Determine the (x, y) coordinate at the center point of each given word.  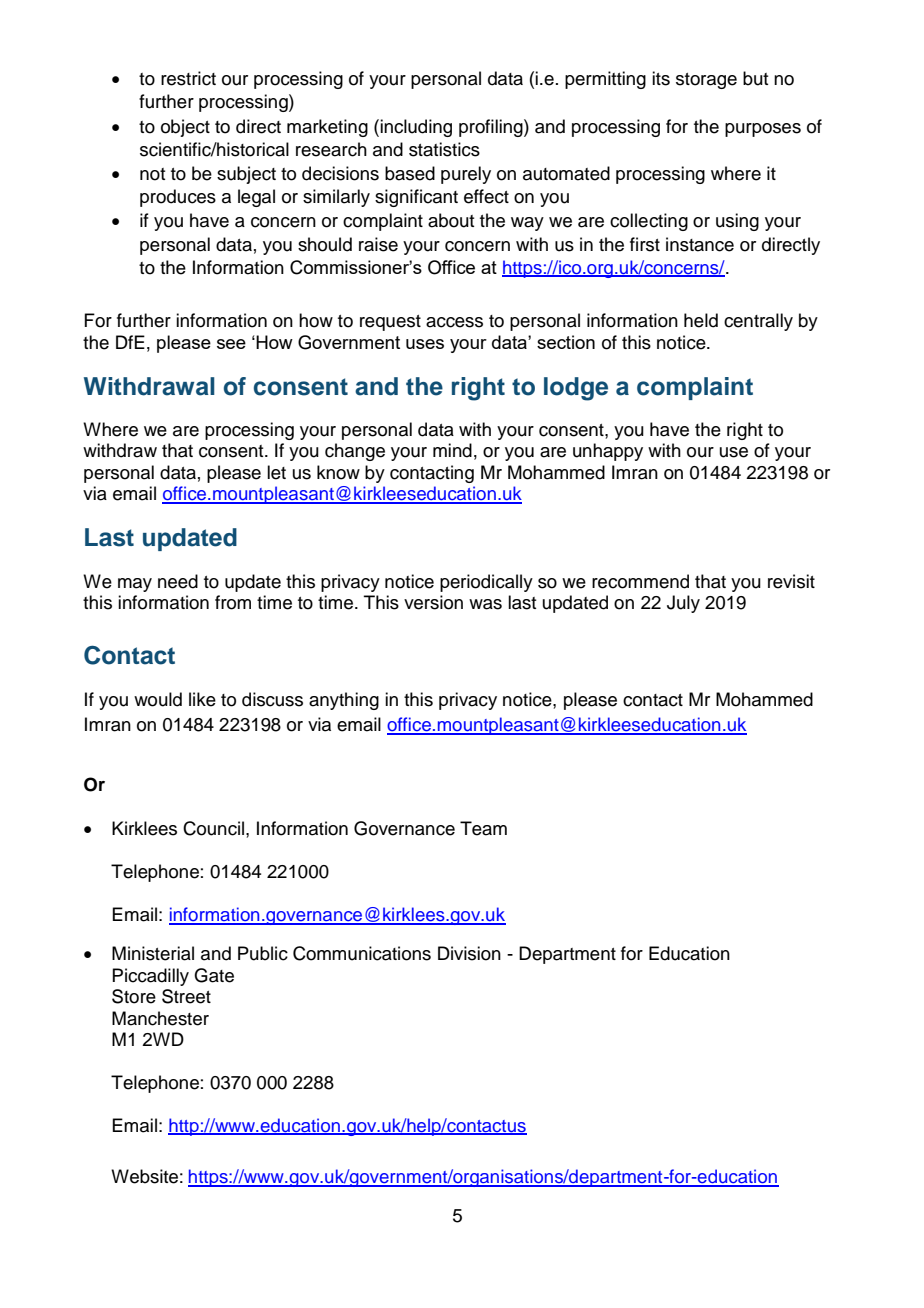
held (701, 320)
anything (344, 701)
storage (706, 81)
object (185, 128)
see (231, 344)
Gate (214, 975)
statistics (444, 149)
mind (452, 450)
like (202, 699)
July (683, 604)
